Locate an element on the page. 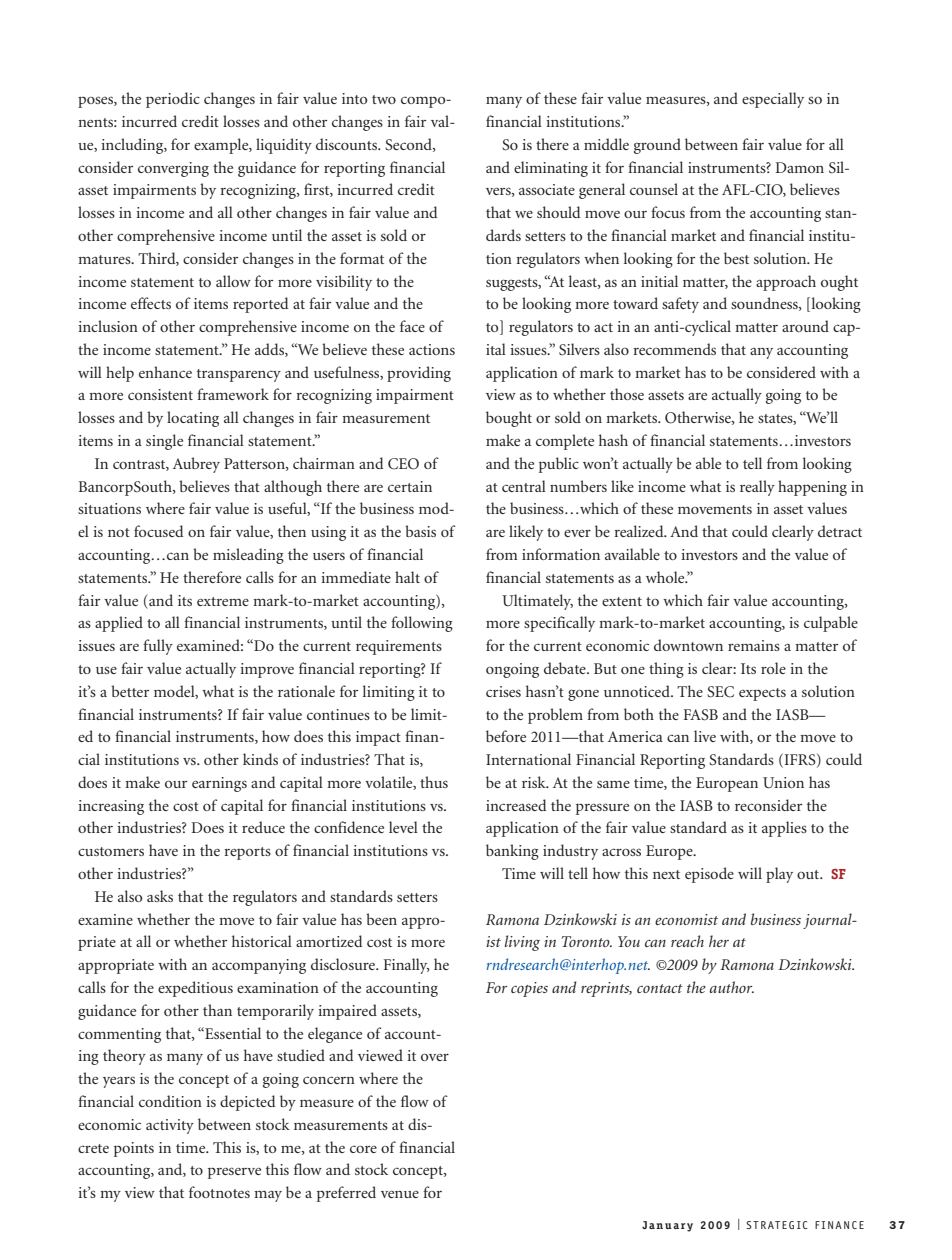 This document has width=952, height=1260. venue is located at coordinates (400, 1194).
